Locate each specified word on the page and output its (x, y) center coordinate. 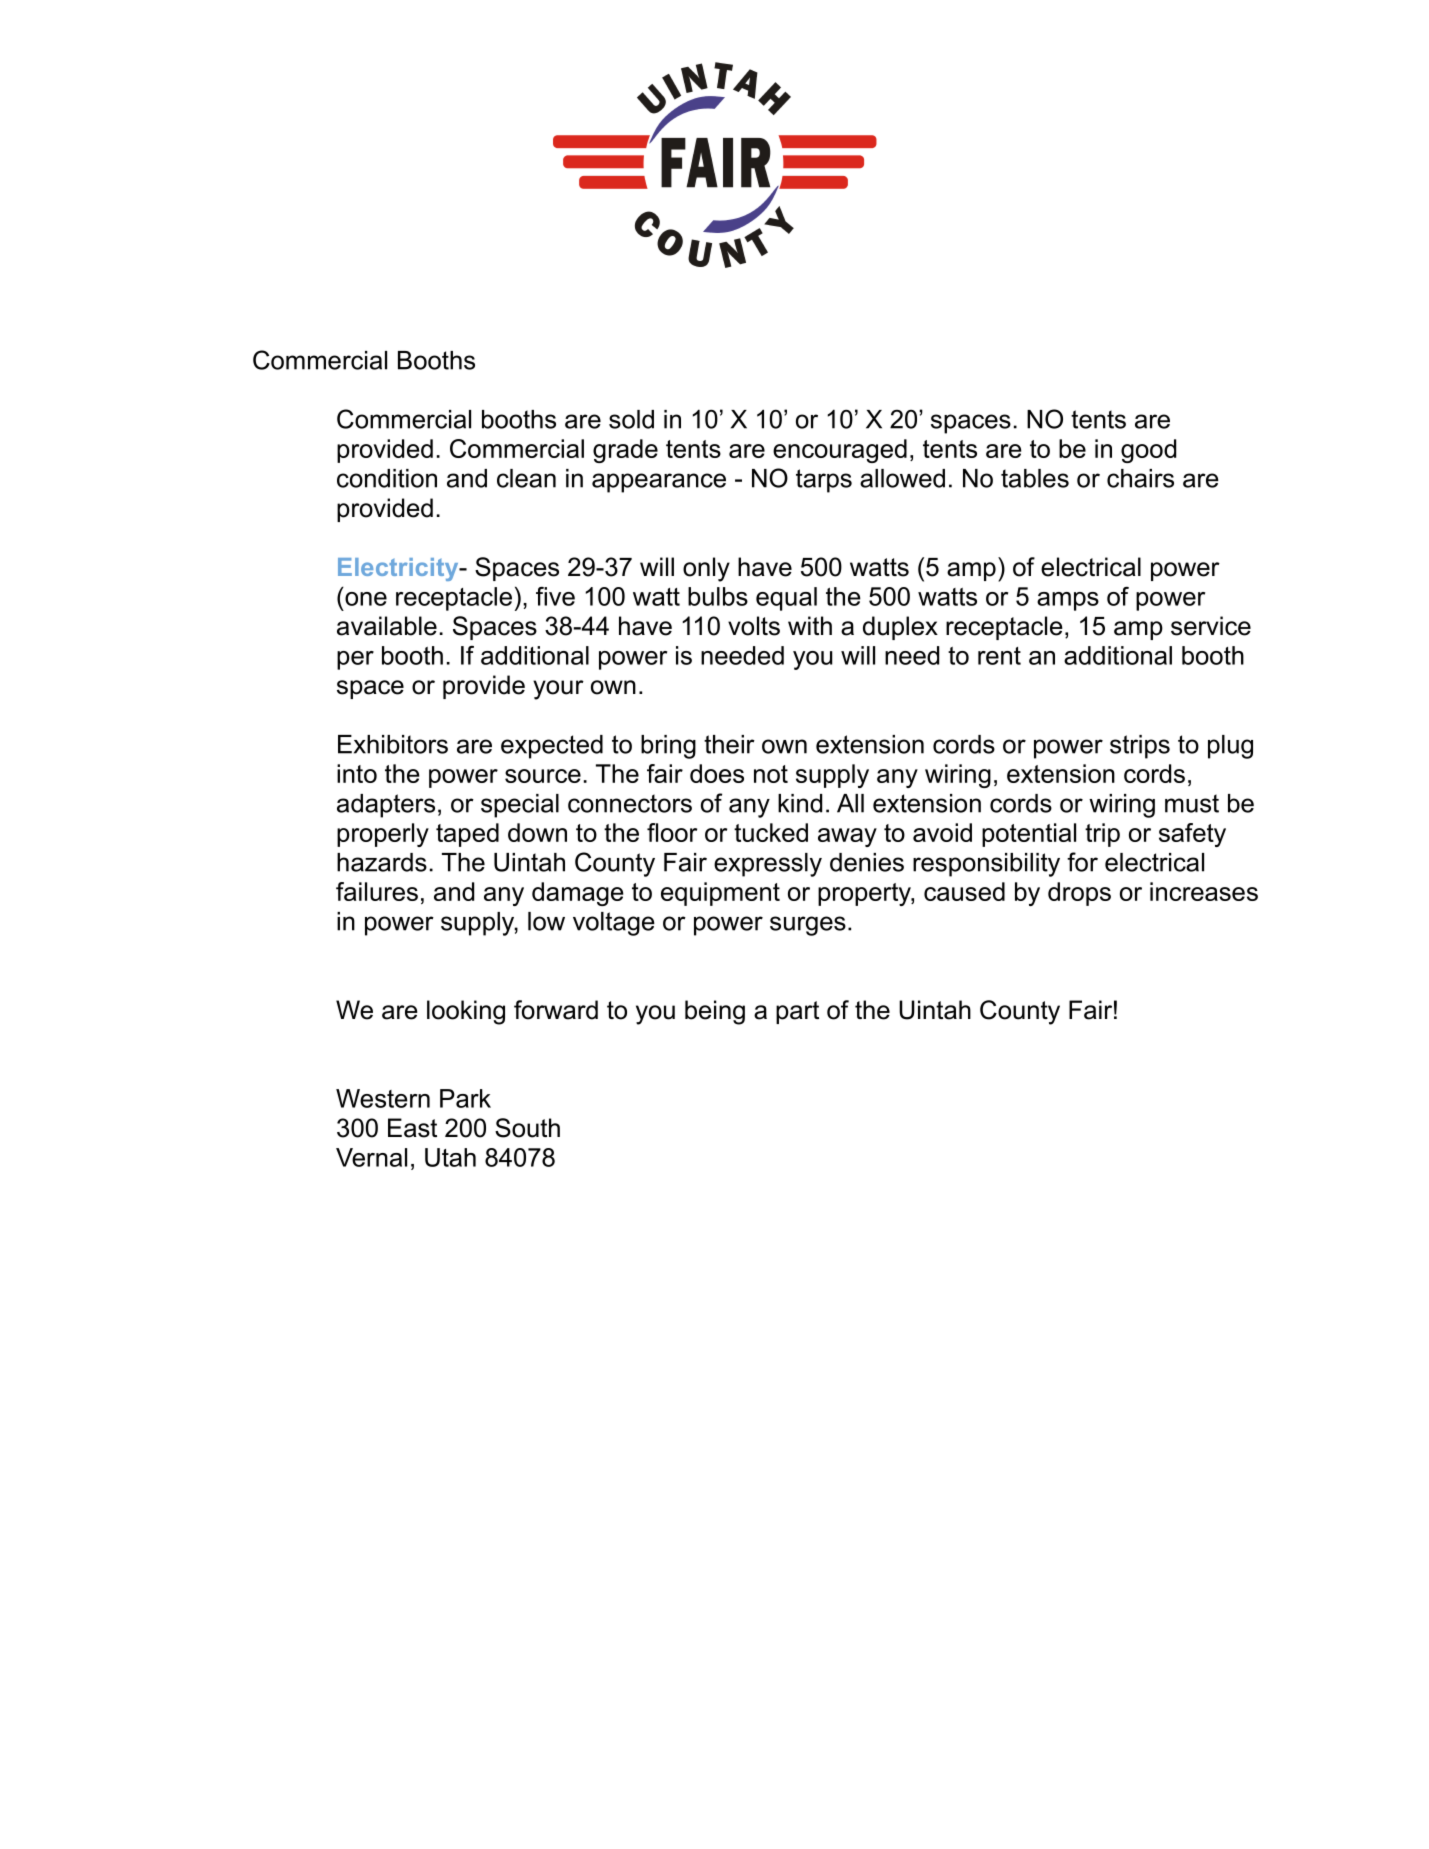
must (1192, 803)
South (527, 1128)
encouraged (840, 451)
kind (800, 803)
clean (526, 478)
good (1148, 451)
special (520, 806)
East (412, 1128)
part (797, 1012)
